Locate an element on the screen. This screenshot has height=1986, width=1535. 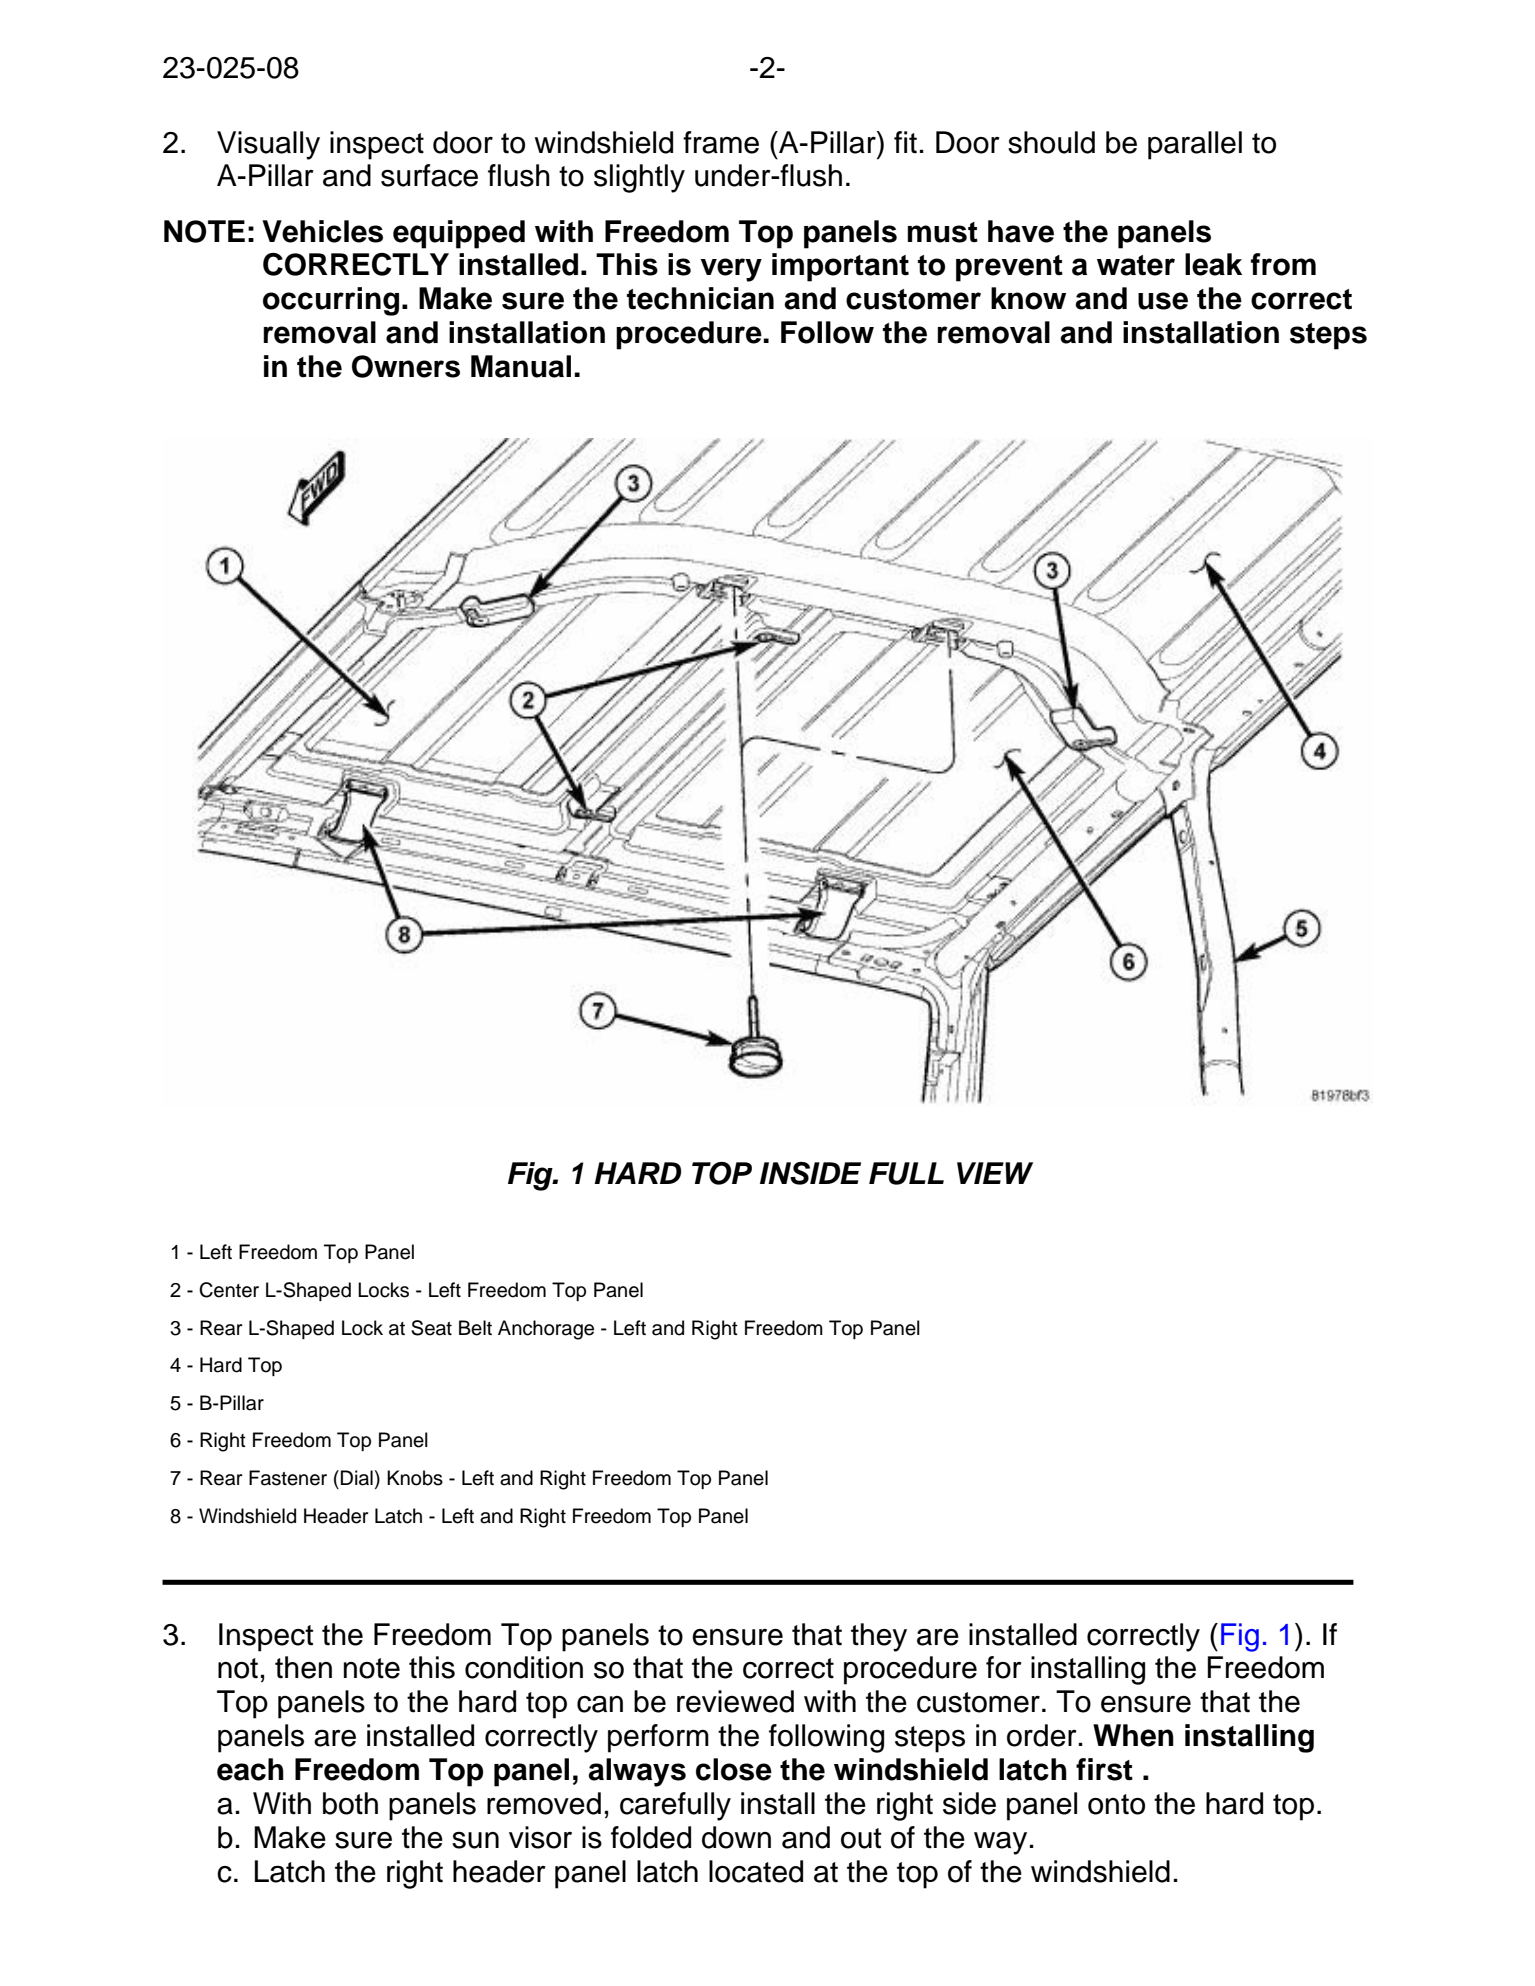
frame is located at coordinates (721, 142).
